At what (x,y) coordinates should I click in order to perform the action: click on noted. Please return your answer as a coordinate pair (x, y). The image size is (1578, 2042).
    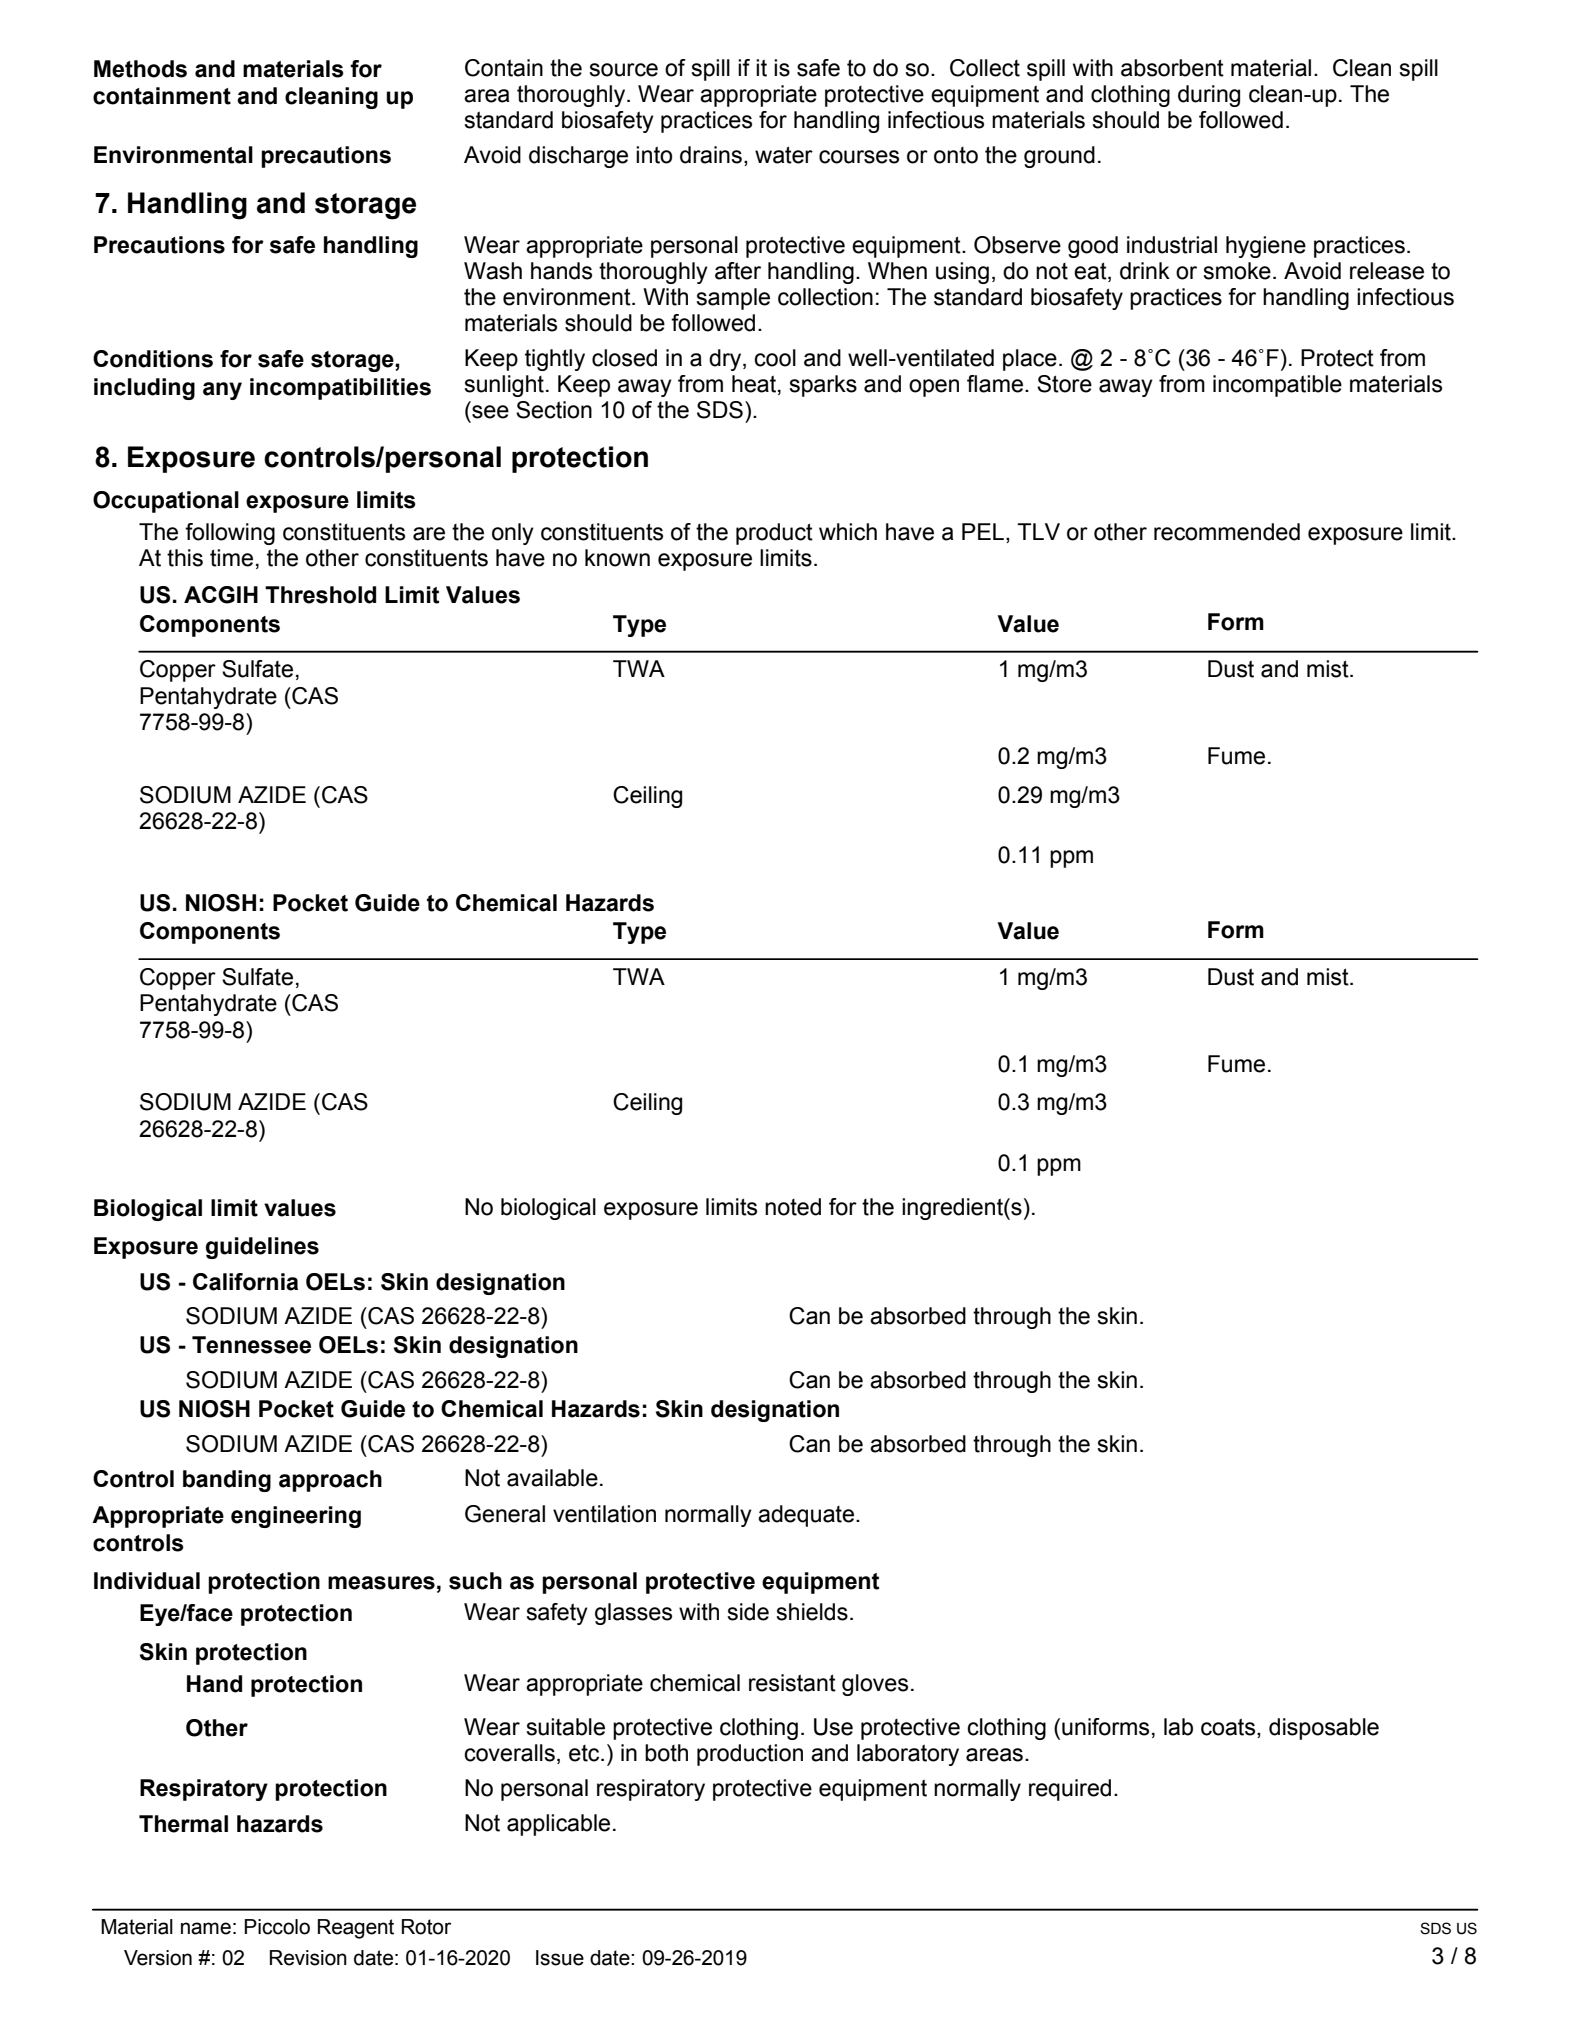
    Looking at the image, I should click on (793, 1207).
